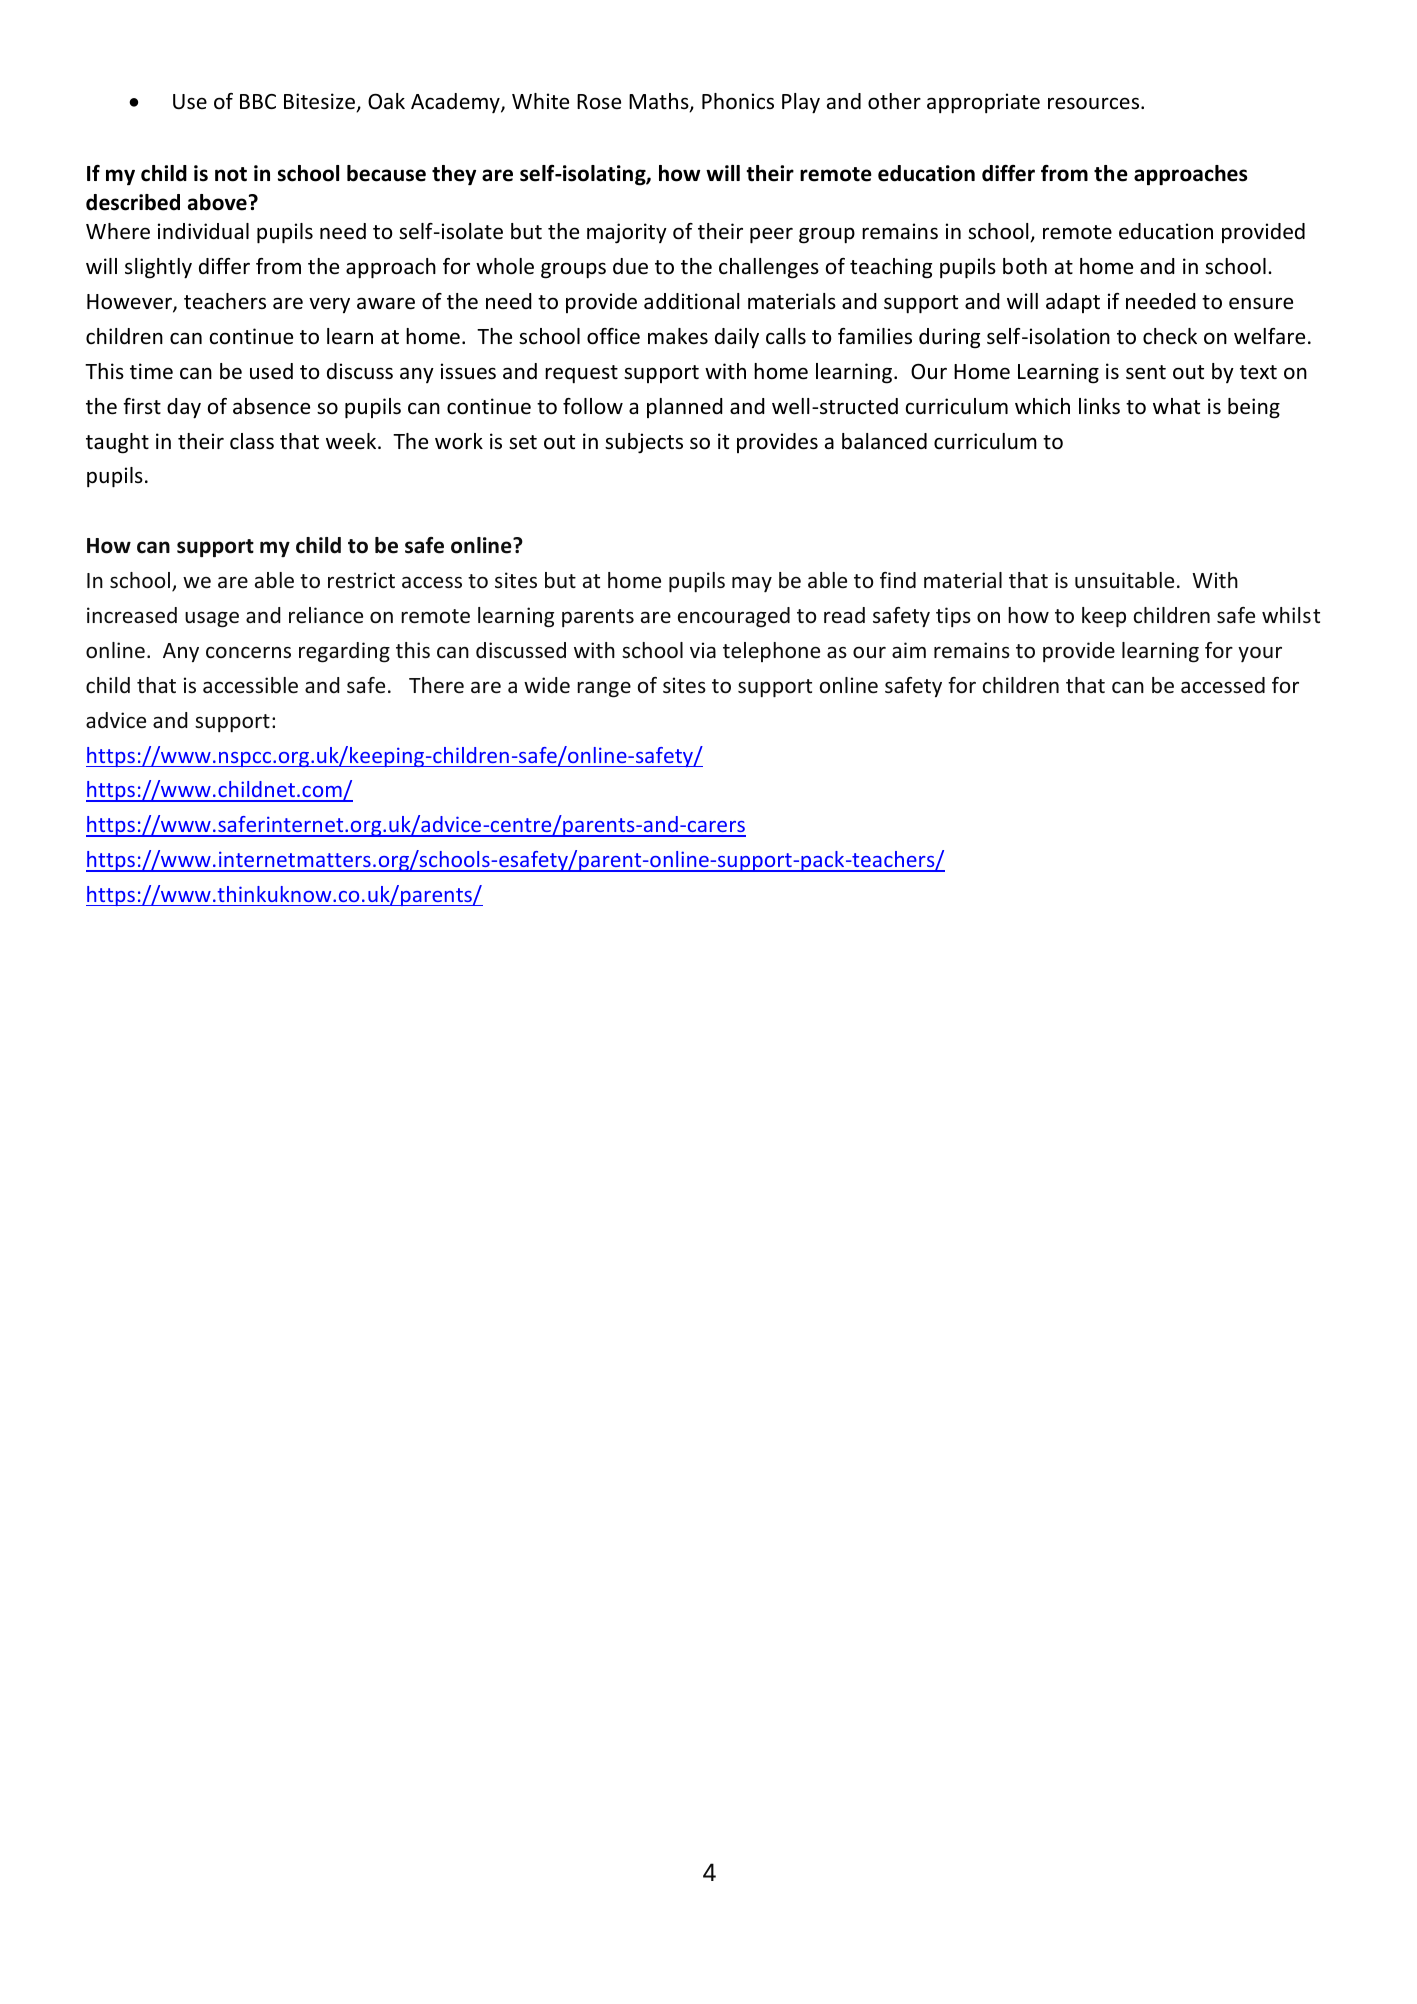  I want to click on adapt, so click(1073, 303).
